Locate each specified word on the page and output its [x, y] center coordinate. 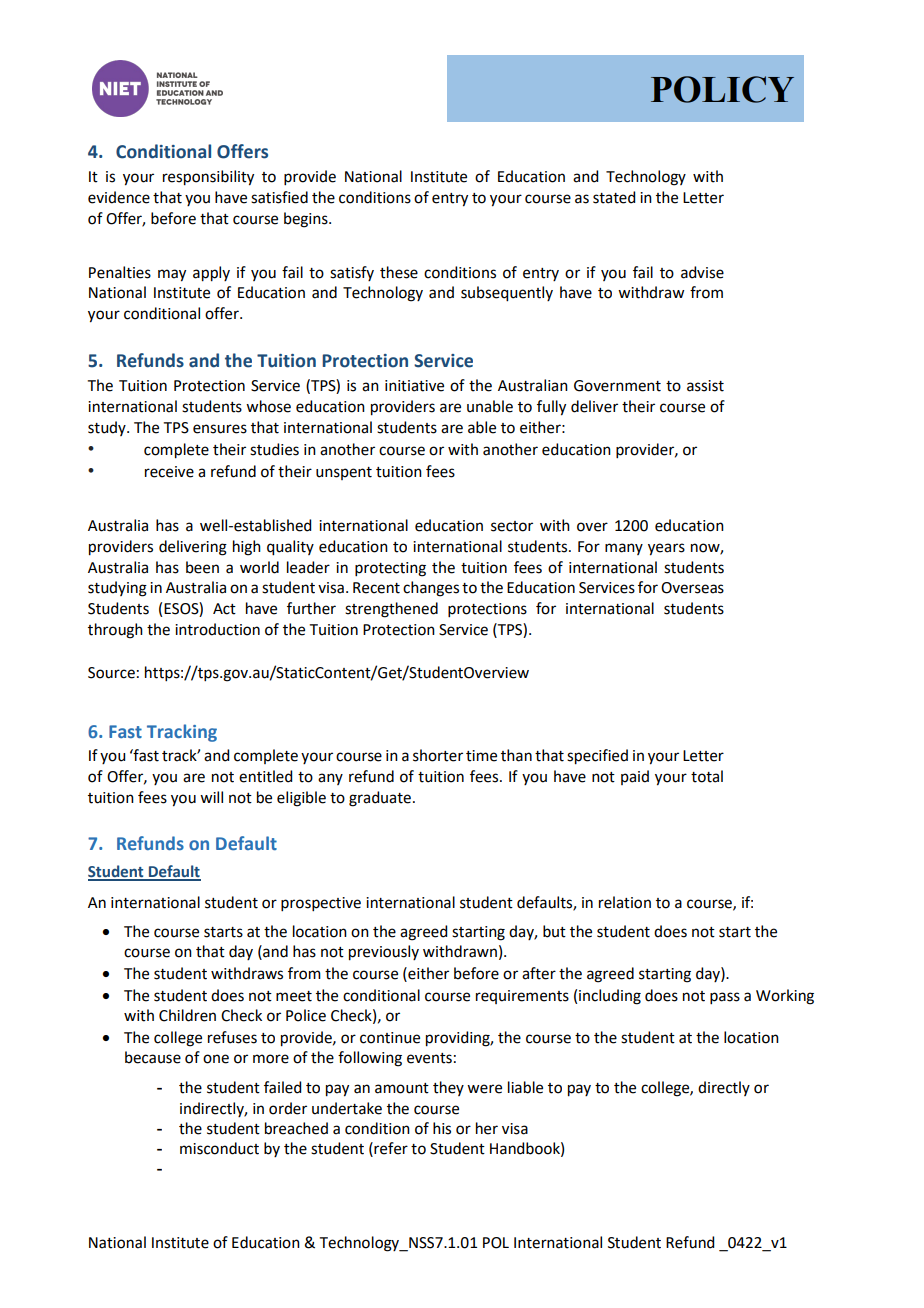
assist [705, 386]
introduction [217, 629]
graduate [380, 799]
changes [431, 589]
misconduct [219, 1148]
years [666, 549]
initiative [414, 386]
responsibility [208, 178]
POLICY [722, 89]
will [211, 797]
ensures [220, 429]
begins [307, 220]
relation [625, 902]
